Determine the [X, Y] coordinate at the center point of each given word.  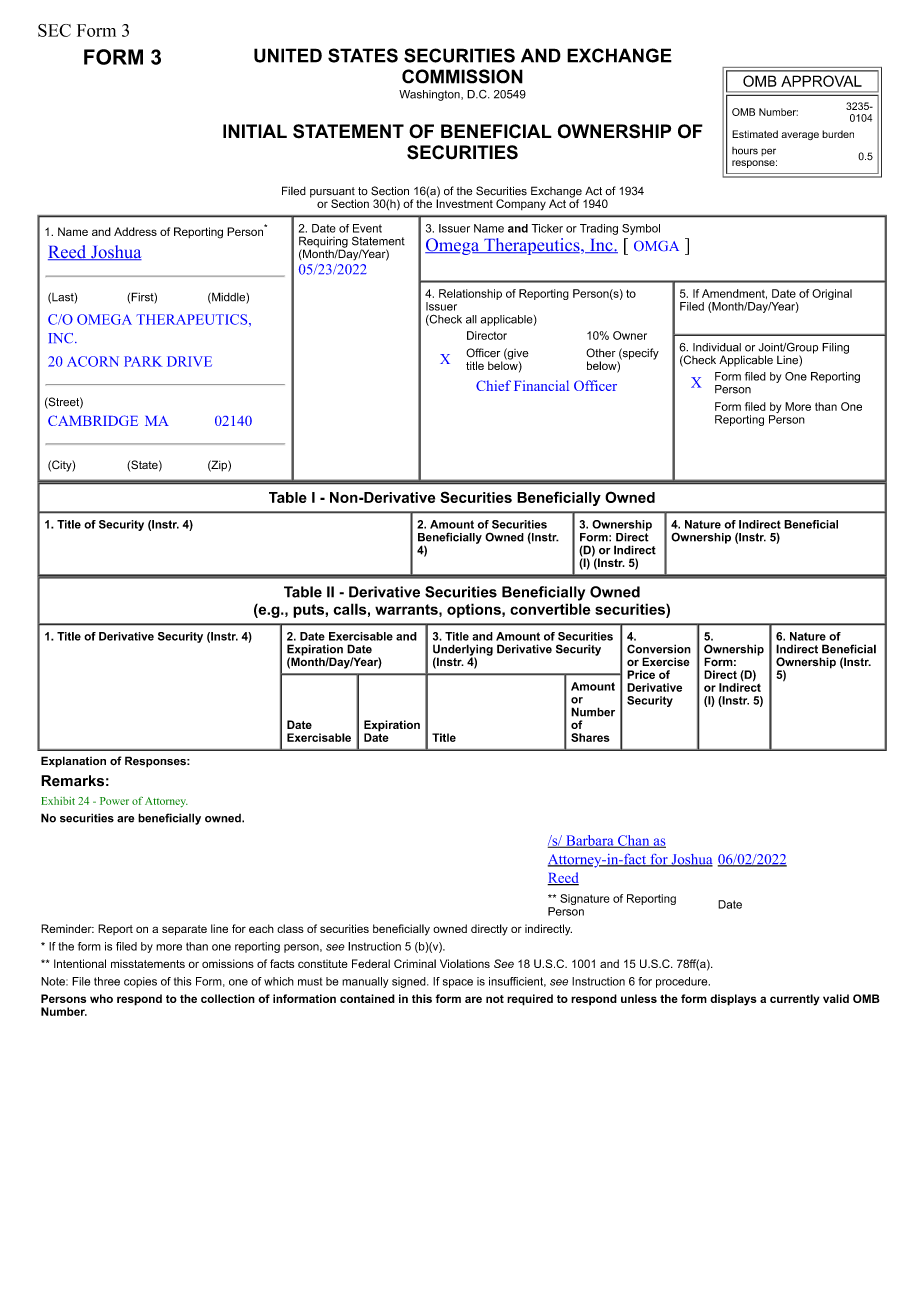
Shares [590, 737]
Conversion [659, 649]
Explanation [73, 762]
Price [641, 674]
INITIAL [255, 131]
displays [733, 1000]
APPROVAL [821, 81]
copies [140, 982]
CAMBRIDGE [93, 420]
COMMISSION [462, 76]
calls [349, 609]
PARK [143, 361]
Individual [717, 347]
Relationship [470, 294]
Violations [465, 963]
